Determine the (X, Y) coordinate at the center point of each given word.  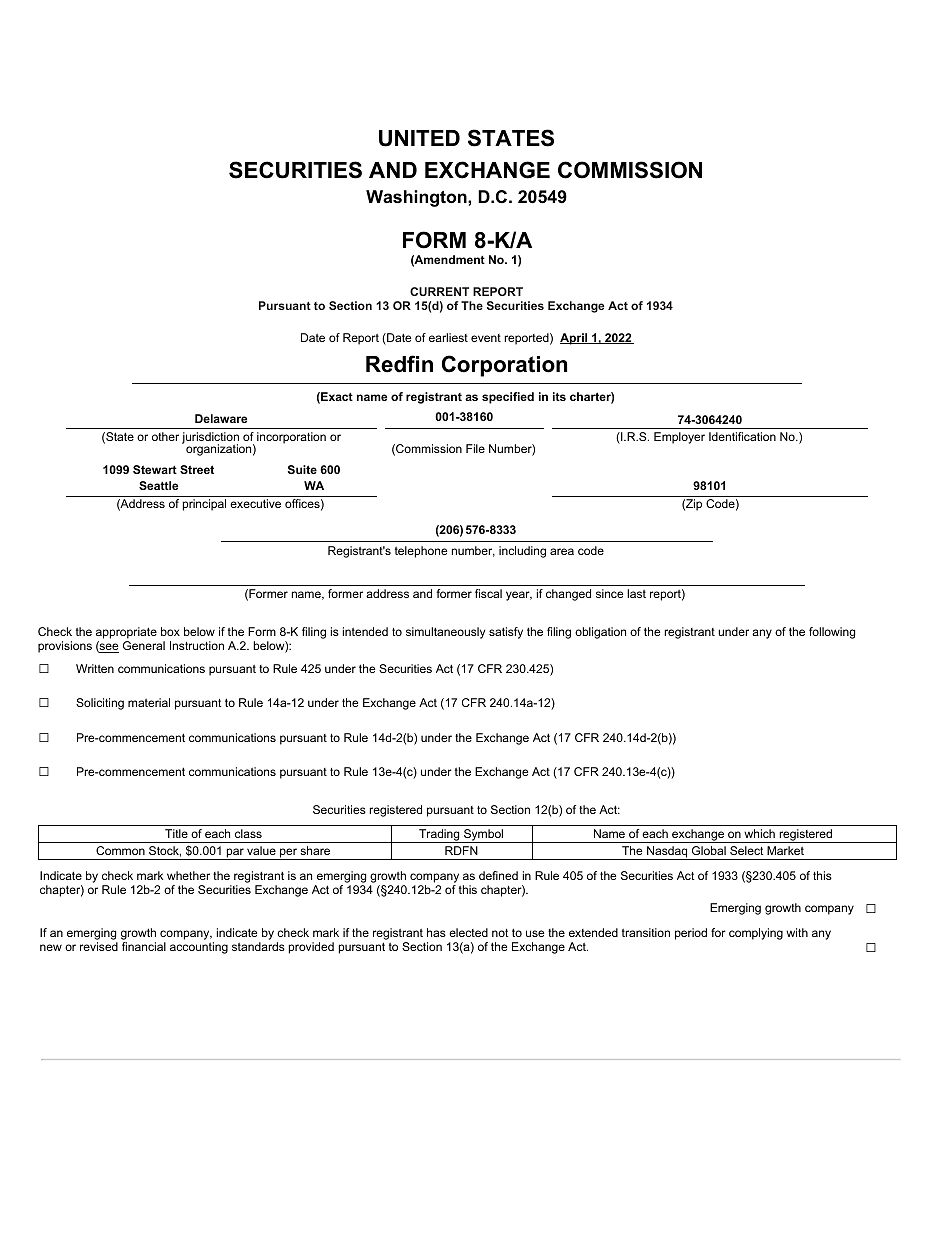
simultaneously (445, 633)
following (832, 633)
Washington (417, 198)
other (165, 436)
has (436, 932)
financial (144, 946)
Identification (742, 436)
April (575, 339)
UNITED (419, 138)
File (475, 448)
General (144, 645)
